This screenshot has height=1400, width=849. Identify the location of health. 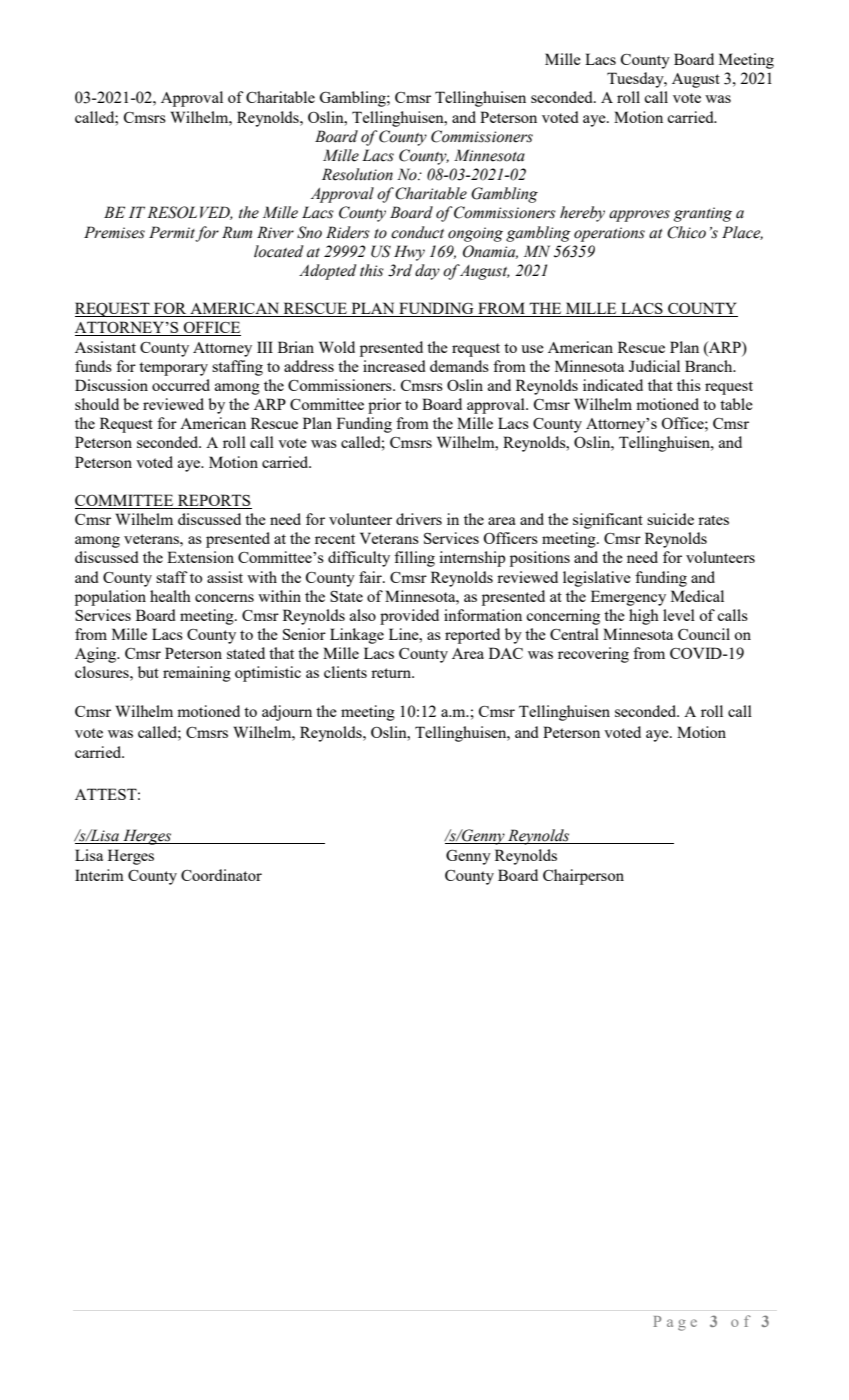
(170, 596).
